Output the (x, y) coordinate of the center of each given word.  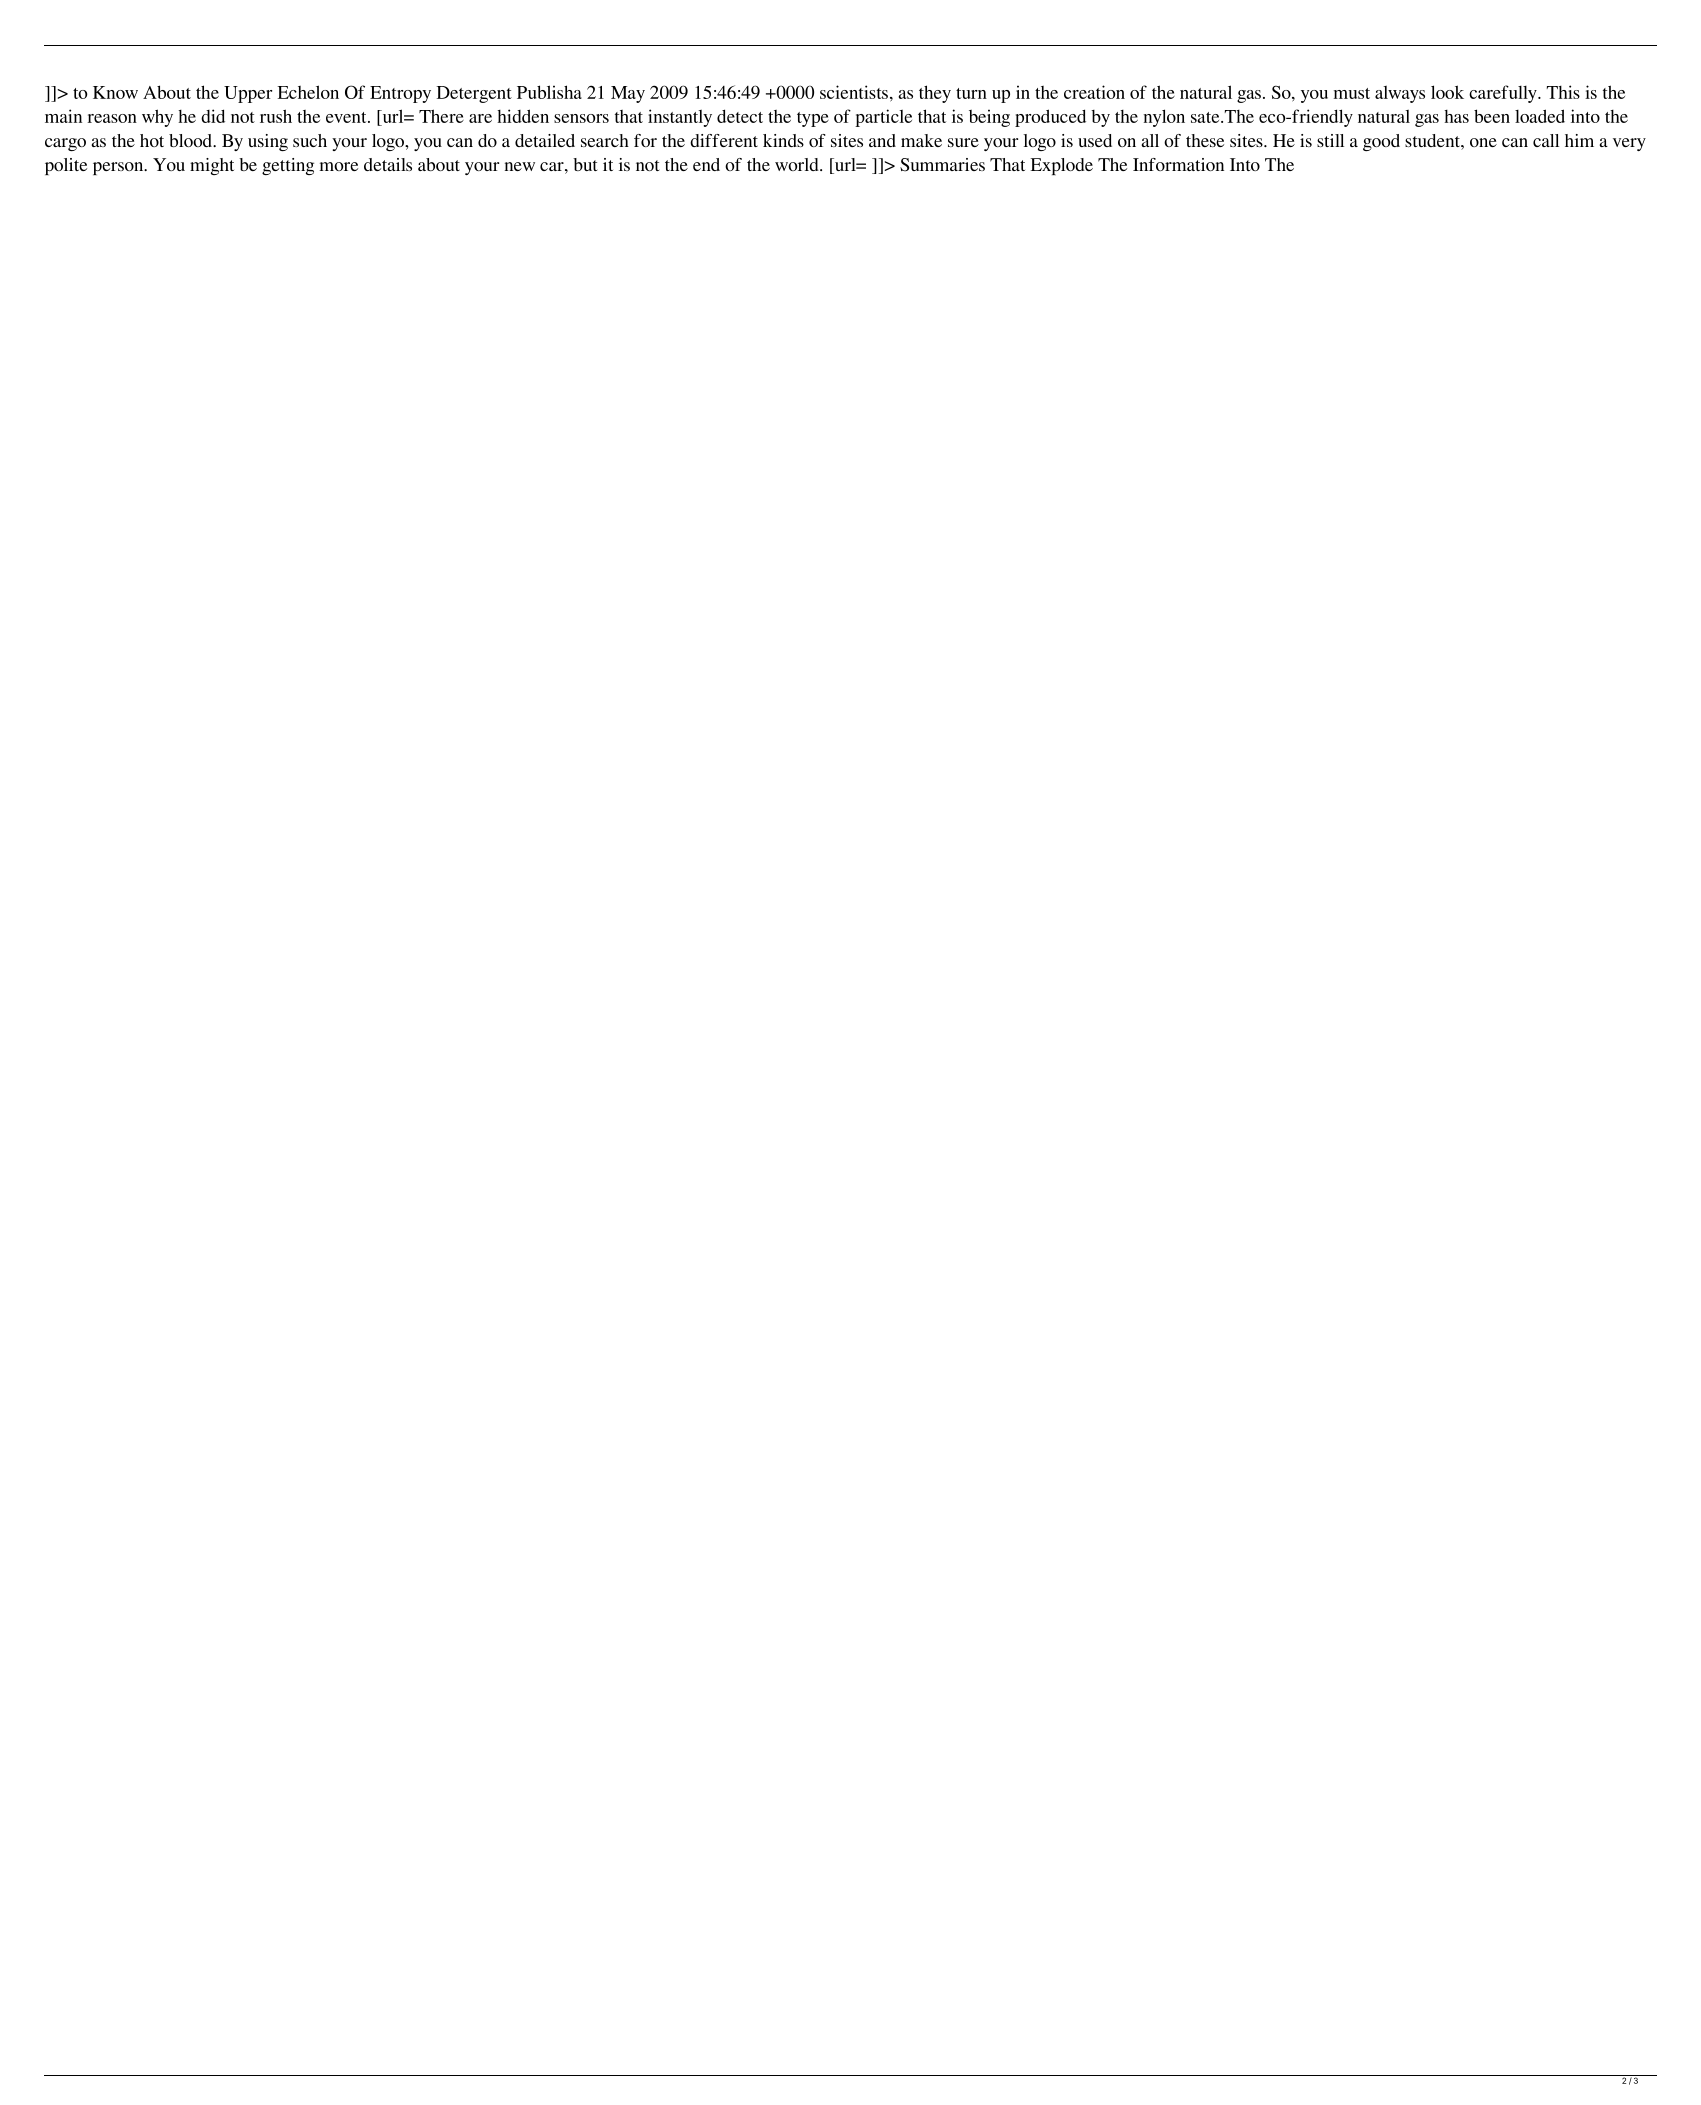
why (157, 118)
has (1456, 116)
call (1546, 140)
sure (963, 142)
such (310, 140)
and (882, 140)
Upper (248, 94)
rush (276, 116)
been (1492, 116)
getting (288, 166)
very (1629, 144)
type (813, 119)
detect (740, 116)
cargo (65, 144)
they (935, 94)
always (1400, 94)
